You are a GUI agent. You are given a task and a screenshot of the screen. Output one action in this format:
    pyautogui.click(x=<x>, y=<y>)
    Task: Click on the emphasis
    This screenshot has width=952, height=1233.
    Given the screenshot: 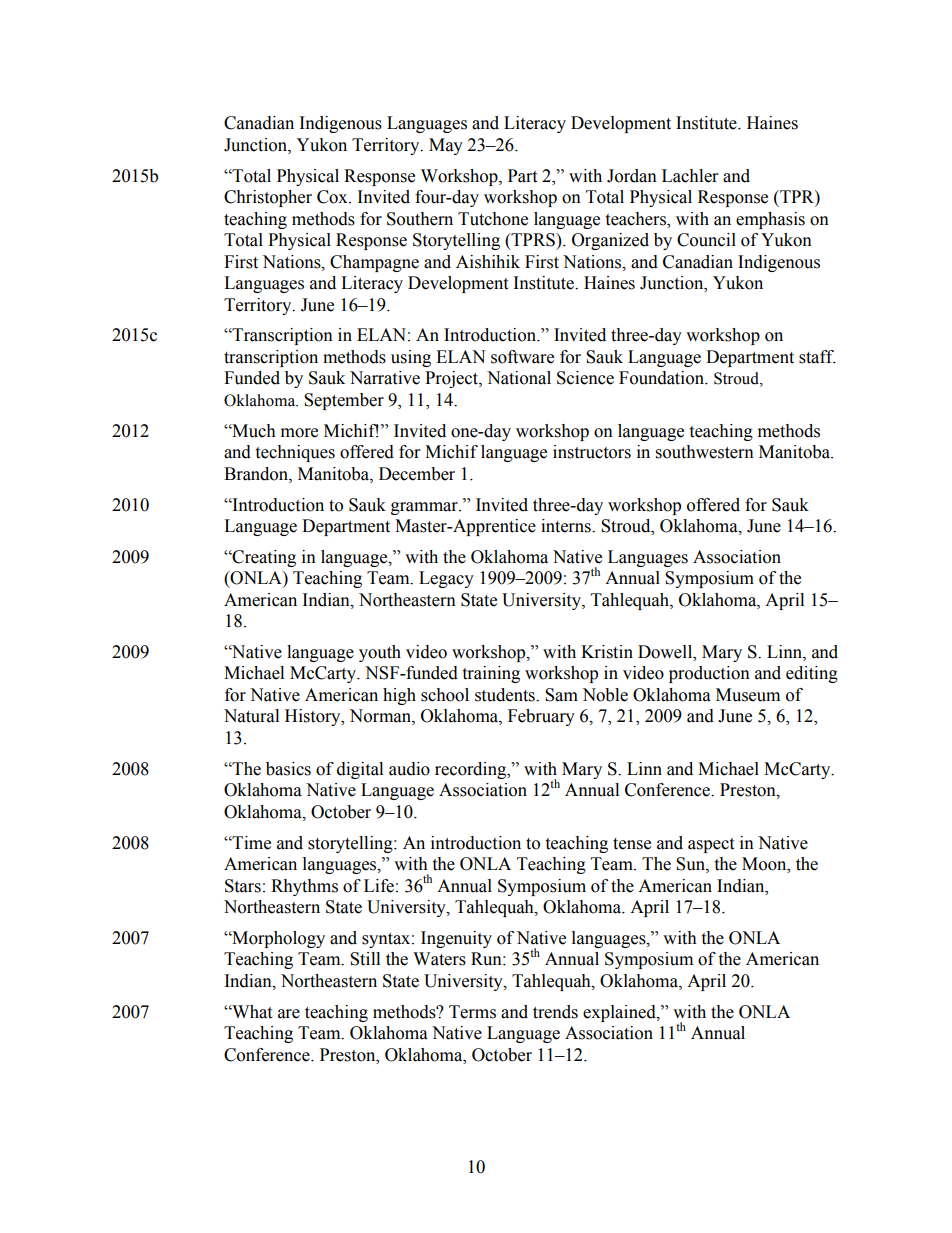 What is the action you would take?
    pyautogui.click(x=770, y=220)
